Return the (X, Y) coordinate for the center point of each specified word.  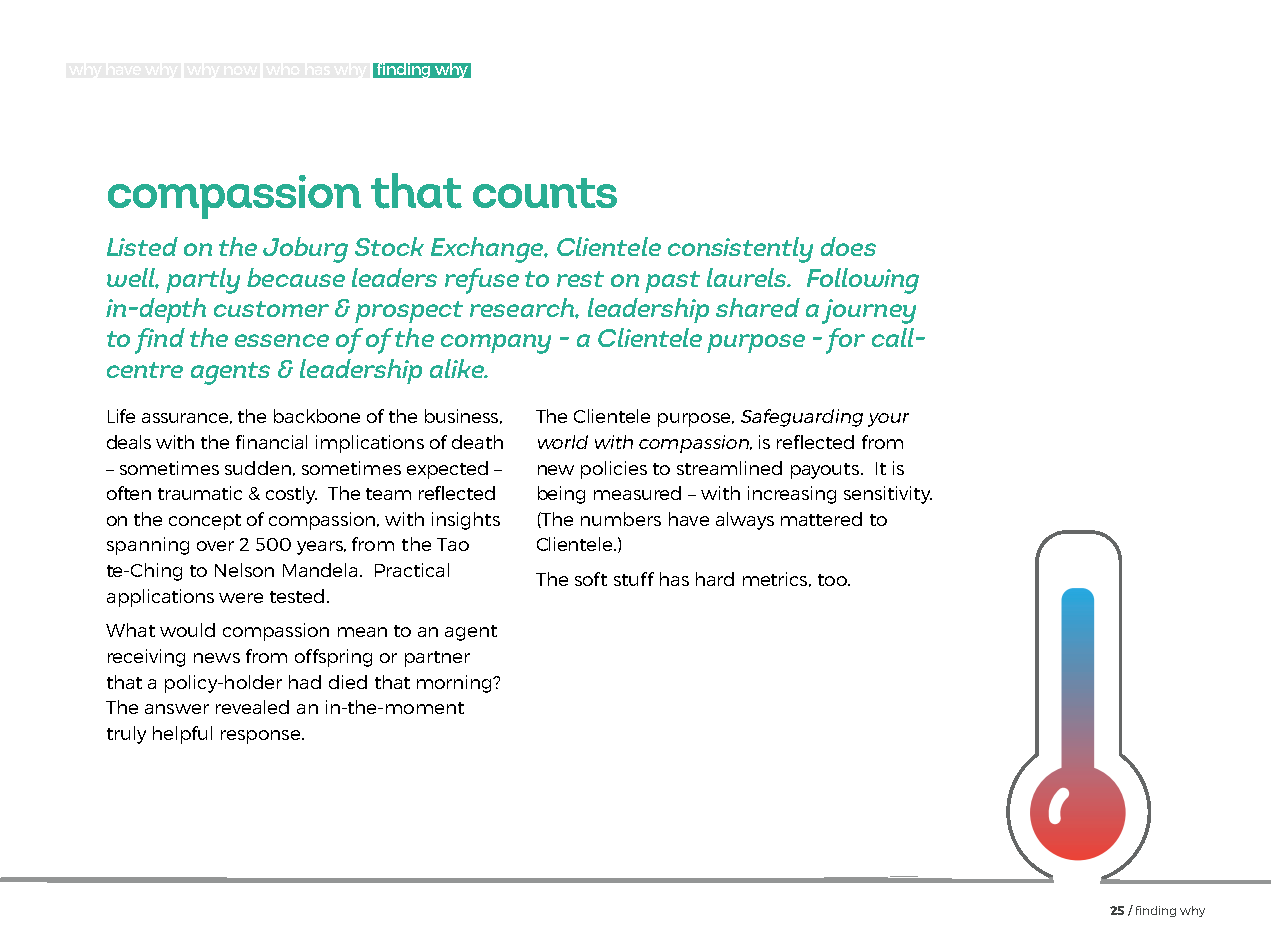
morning (456, 684)
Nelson (244, 570)
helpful (182, 735)
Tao (453, 544)
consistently (740, 250)
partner (437, 659)
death (477, 442)
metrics (777, 579)
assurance (187, 418)
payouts (826, 471)
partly (203, 281)
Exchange (489, 250)
